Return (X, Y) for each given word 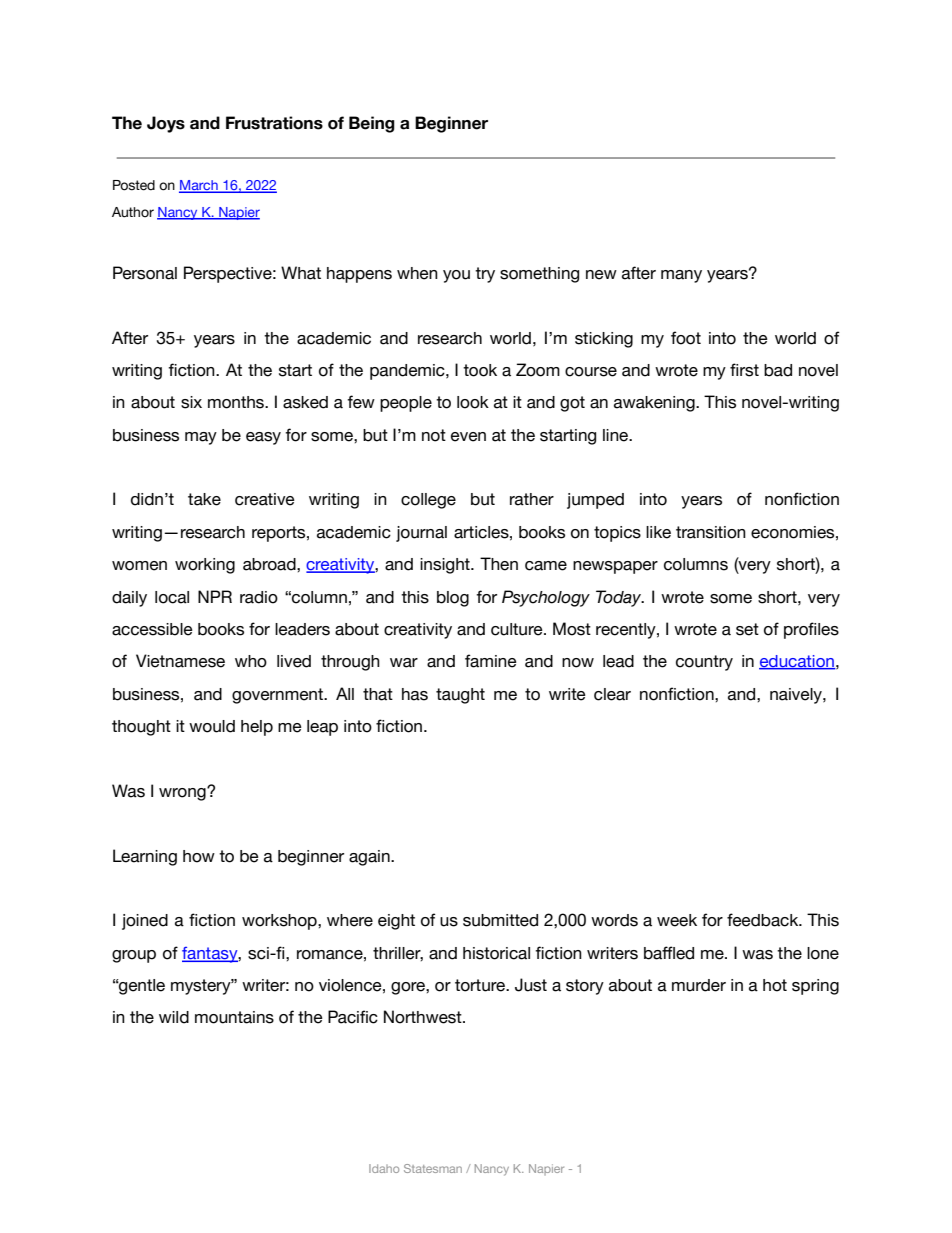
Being (372, 124)
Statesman (433, 1168)
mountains (234, 1017)
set (747, 629)
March (199, 186)
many (681, 276)
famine (491, 661)
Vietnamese (180, 661)
